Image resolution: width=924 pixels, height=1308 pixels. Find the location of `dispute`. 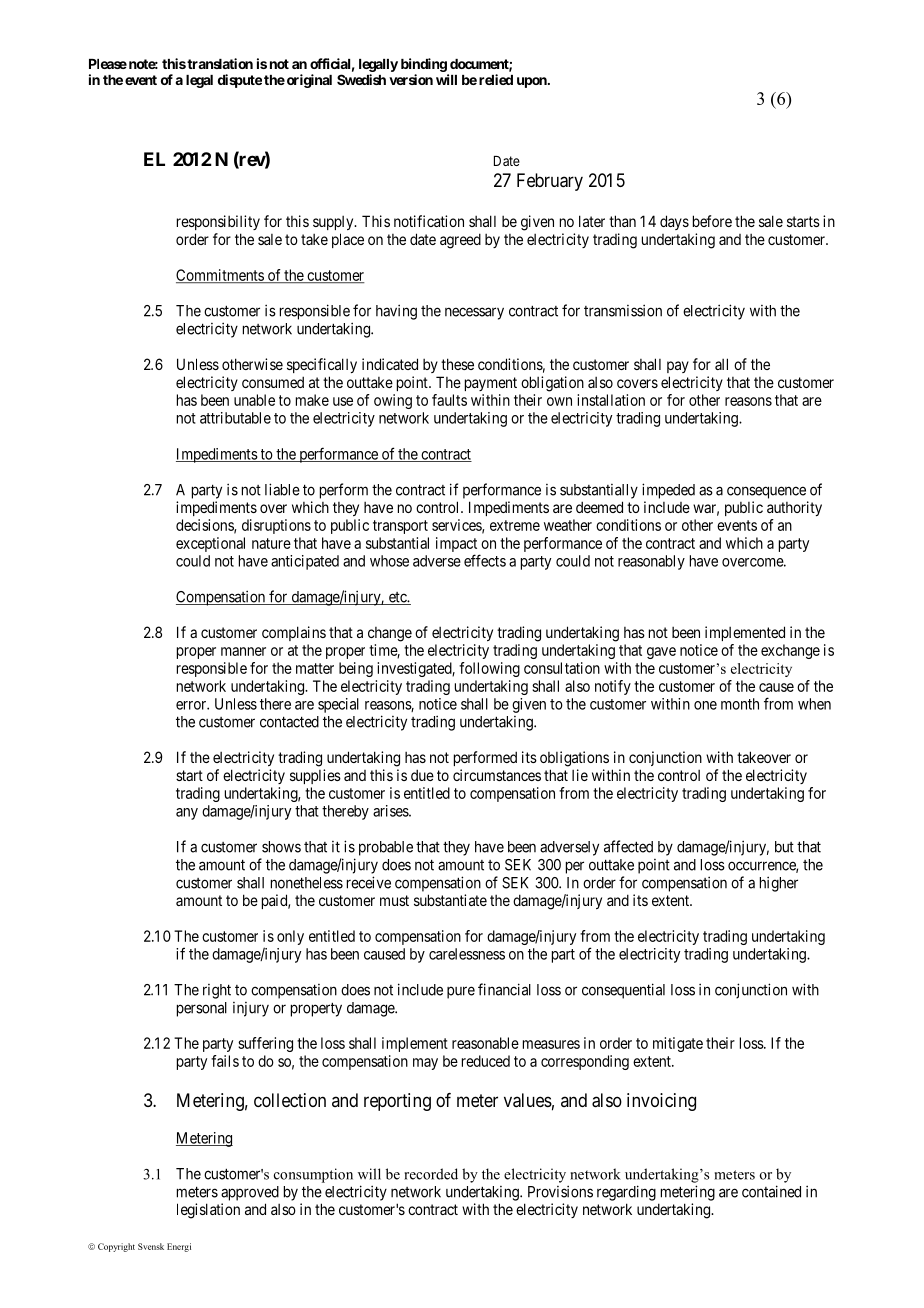

dispute is located at coordinates (240, 81).
